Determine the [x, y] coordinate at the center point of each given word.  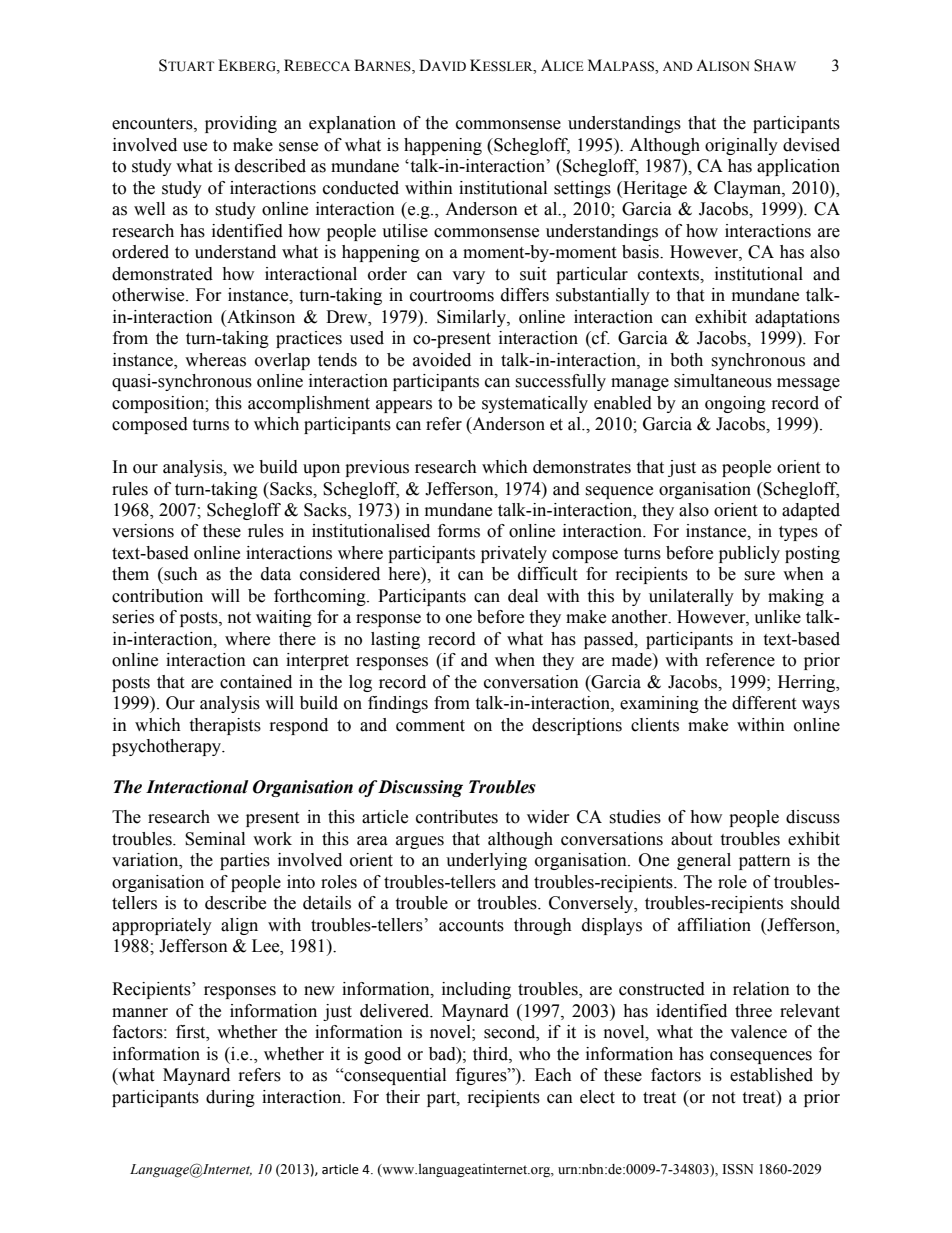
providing [241, 124]
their [403, 1097]
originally [741, 146]
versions [143, 531]
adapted [811, 511]
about [691, 839]
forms [459, 531]
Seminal [215, 839]
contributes [457, 817]
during [230, 1098]
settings [582, 189]
